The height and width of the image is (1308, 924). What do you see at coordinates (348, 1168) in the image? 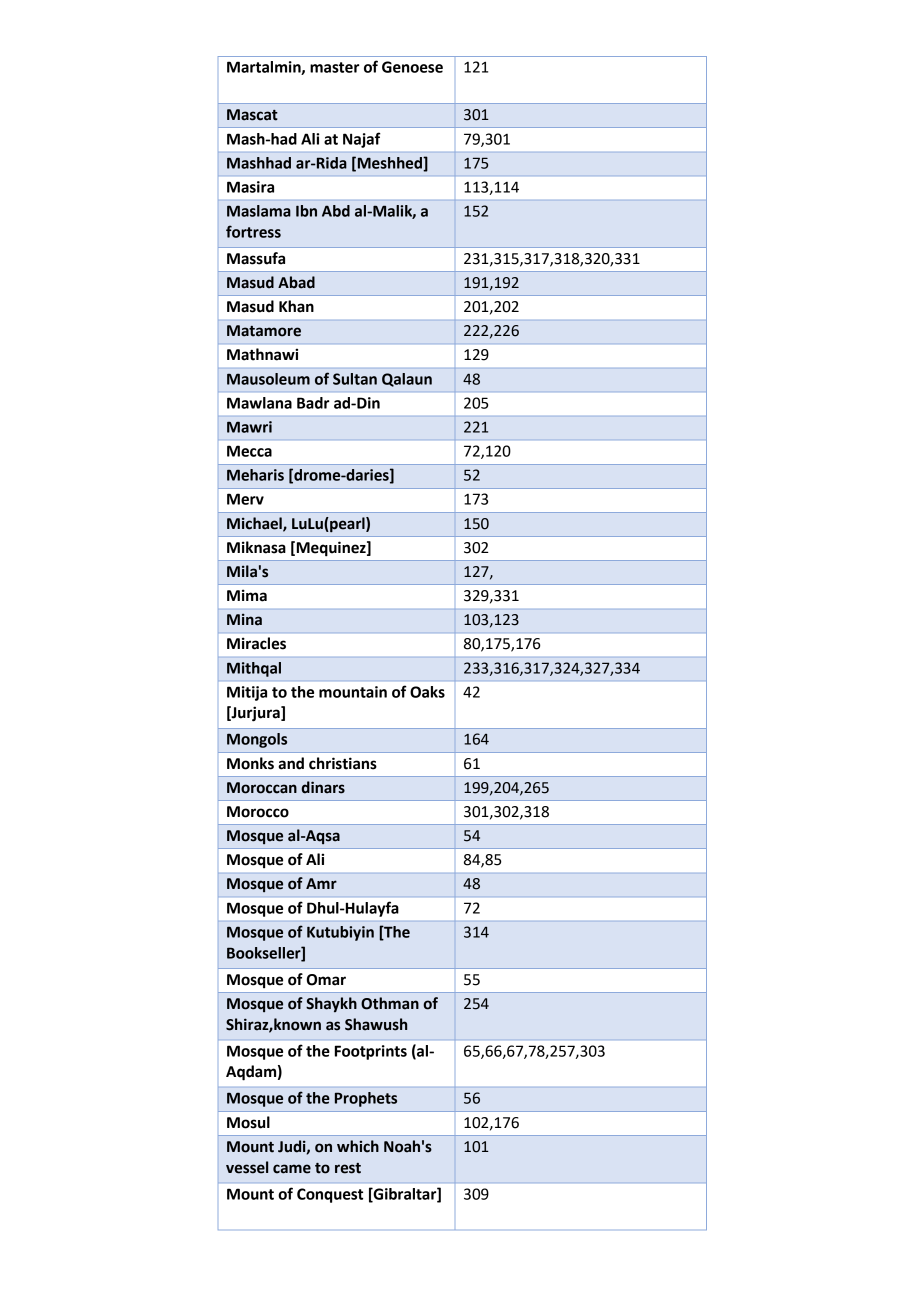
I see `rest` at bounding box center [348, 1168].
